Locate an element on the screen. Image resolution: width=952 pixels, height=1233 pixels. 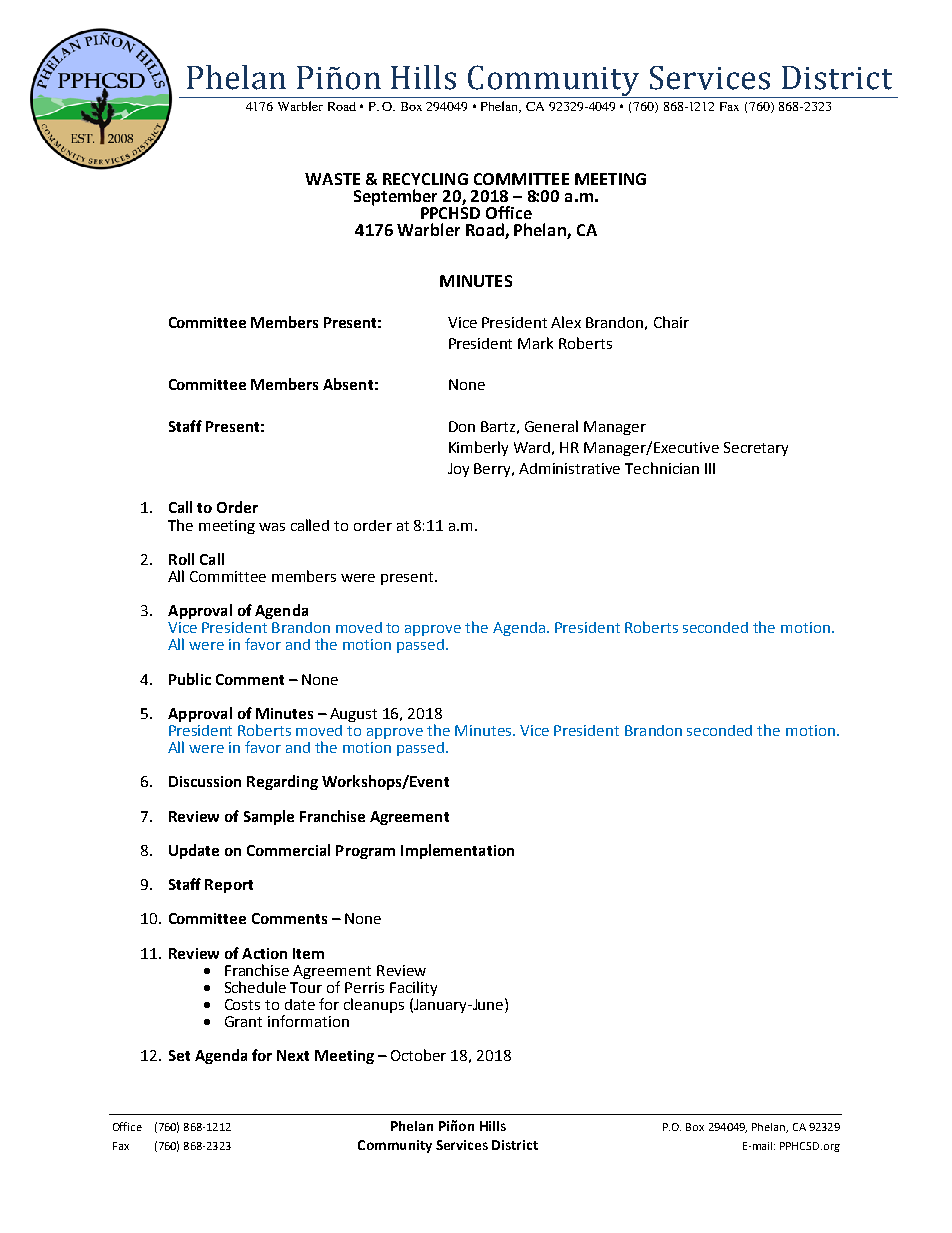
WASTE is located at coordinates (332, 179).
